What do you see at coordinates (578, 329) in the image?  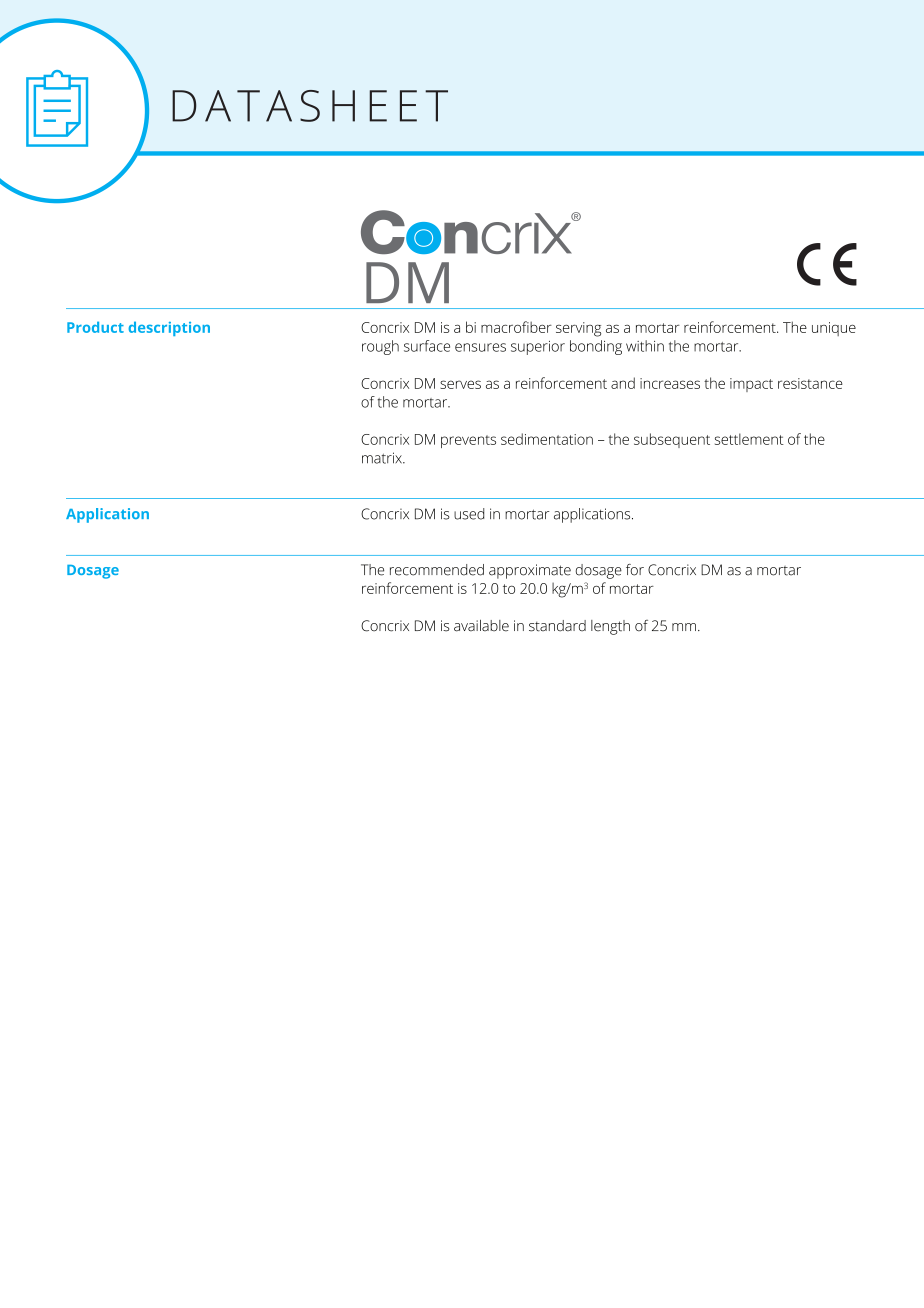 I see `serving` at bounding box center [578, 329].
